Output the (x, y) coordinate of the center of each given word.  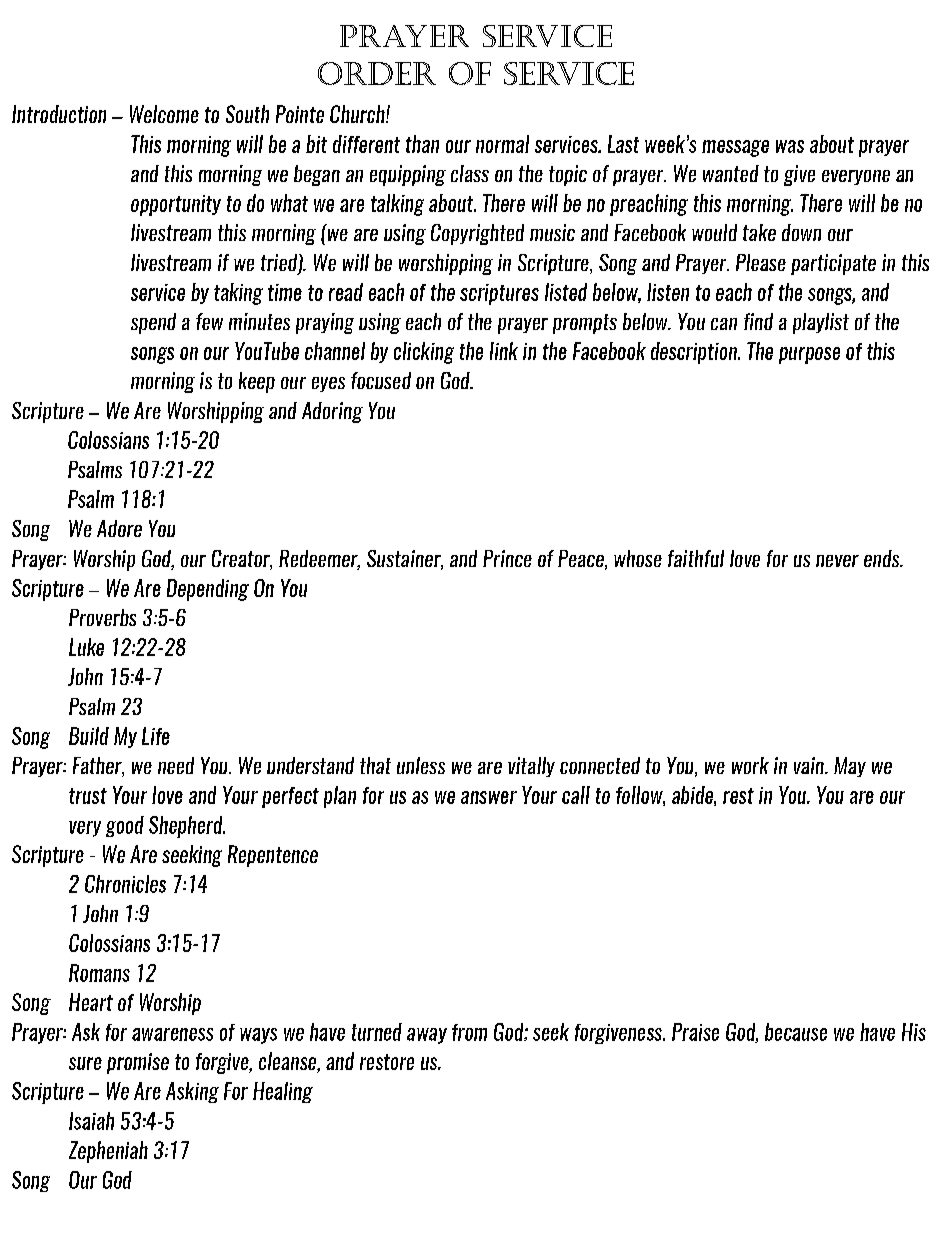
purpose (809, 355)
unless (421, 765)
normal (502, 144)
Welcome (164, 114)
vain (810, 765)
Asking (192, 1092)
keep (257, 382)
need (176, 765)
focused (381, 380)
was (790, 146)
